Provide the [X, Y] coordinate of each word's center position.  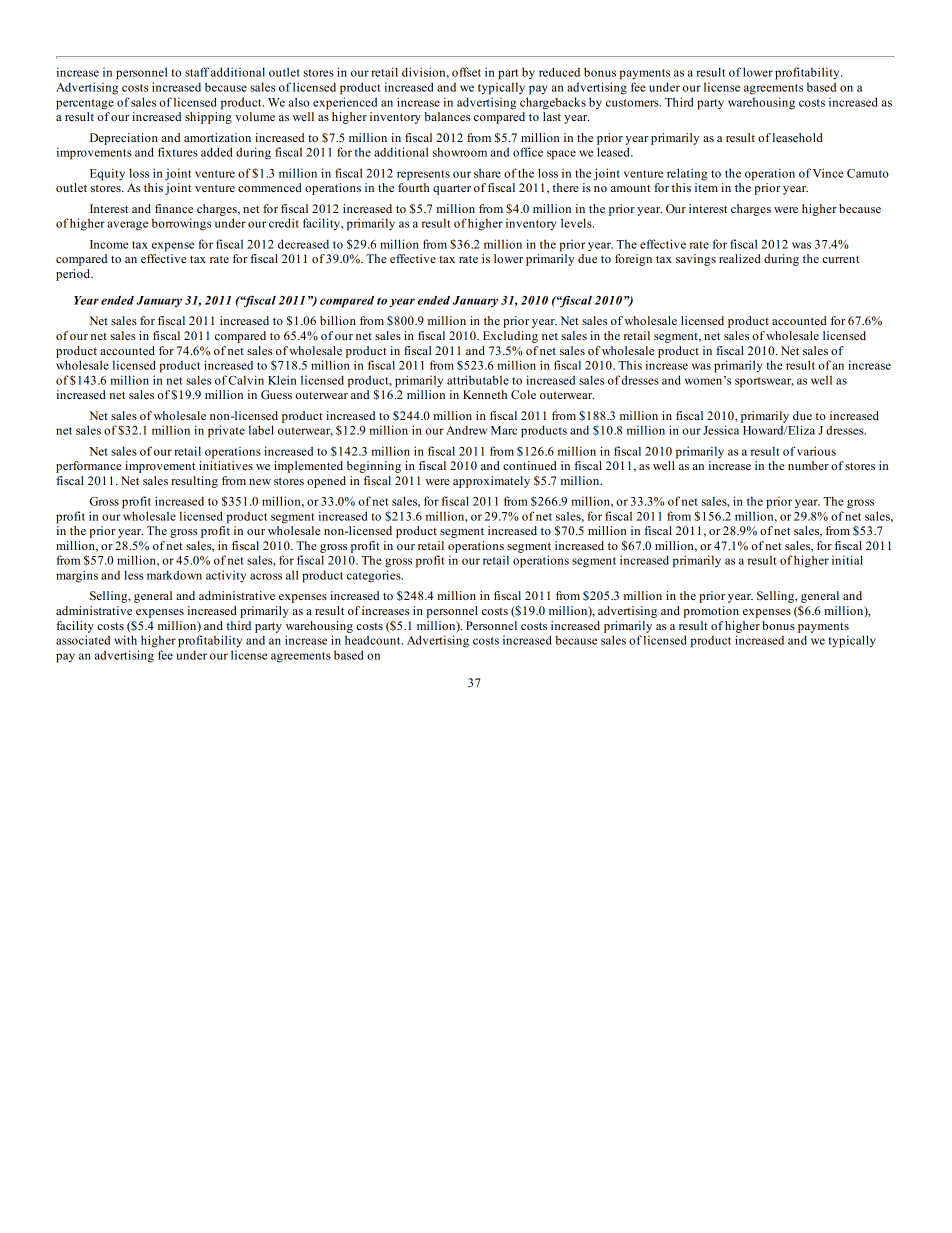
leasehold [798, 137]
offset [466, 72]
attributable [478, 380]
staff [197, 72]
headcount [374, 640]
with [125, 640]
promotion [711, 612]
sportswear [764, 382]
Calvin [246, 380]
